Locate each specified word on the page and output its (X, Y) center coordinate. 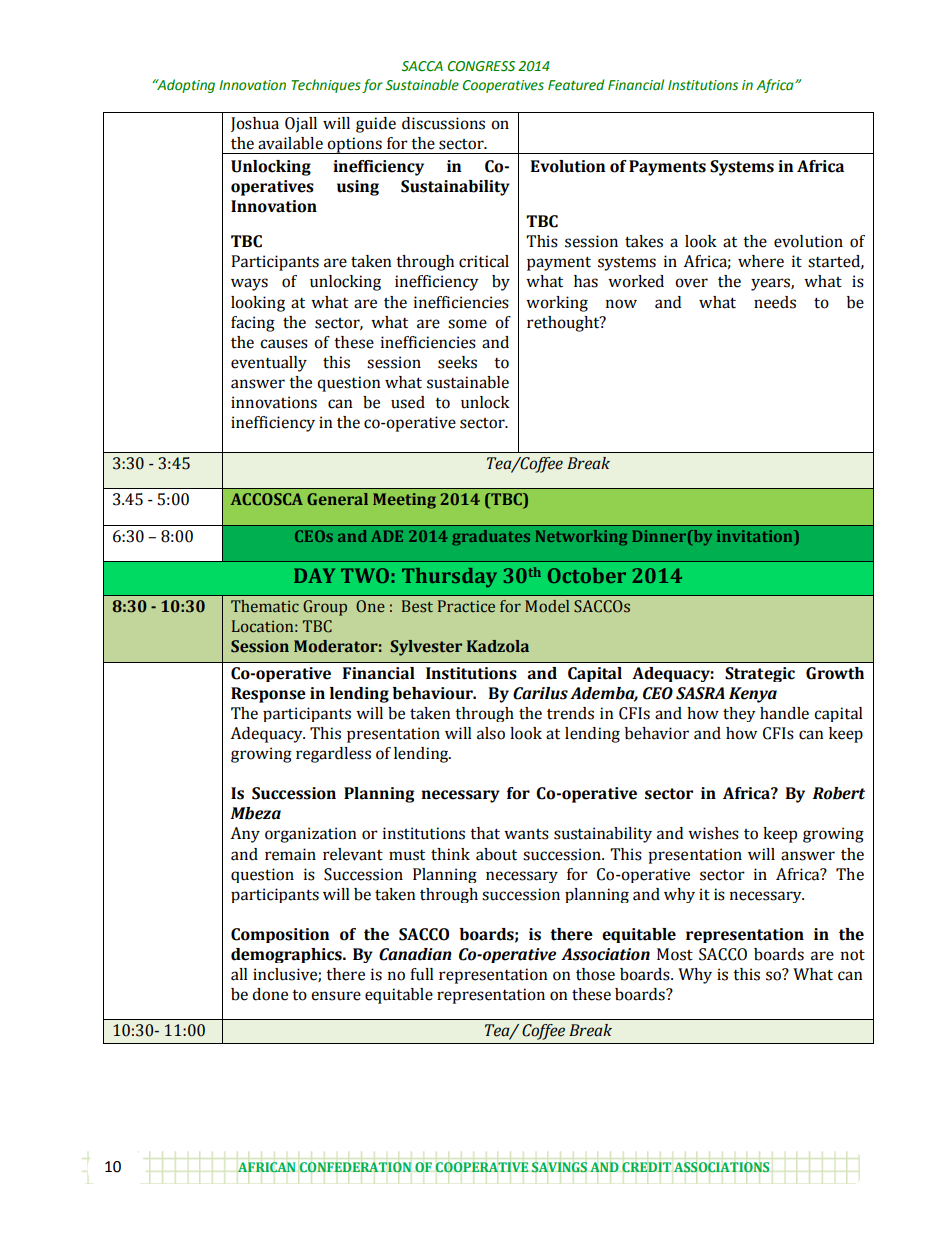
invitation (756, 536)
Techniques (326, 86)
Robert (838, 793)
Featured (576, 85)
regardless (333, 755)
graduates (491, 537)
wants (526, 834)
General (337, 499)
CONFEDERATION (355, 1167)
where (761, 261)
